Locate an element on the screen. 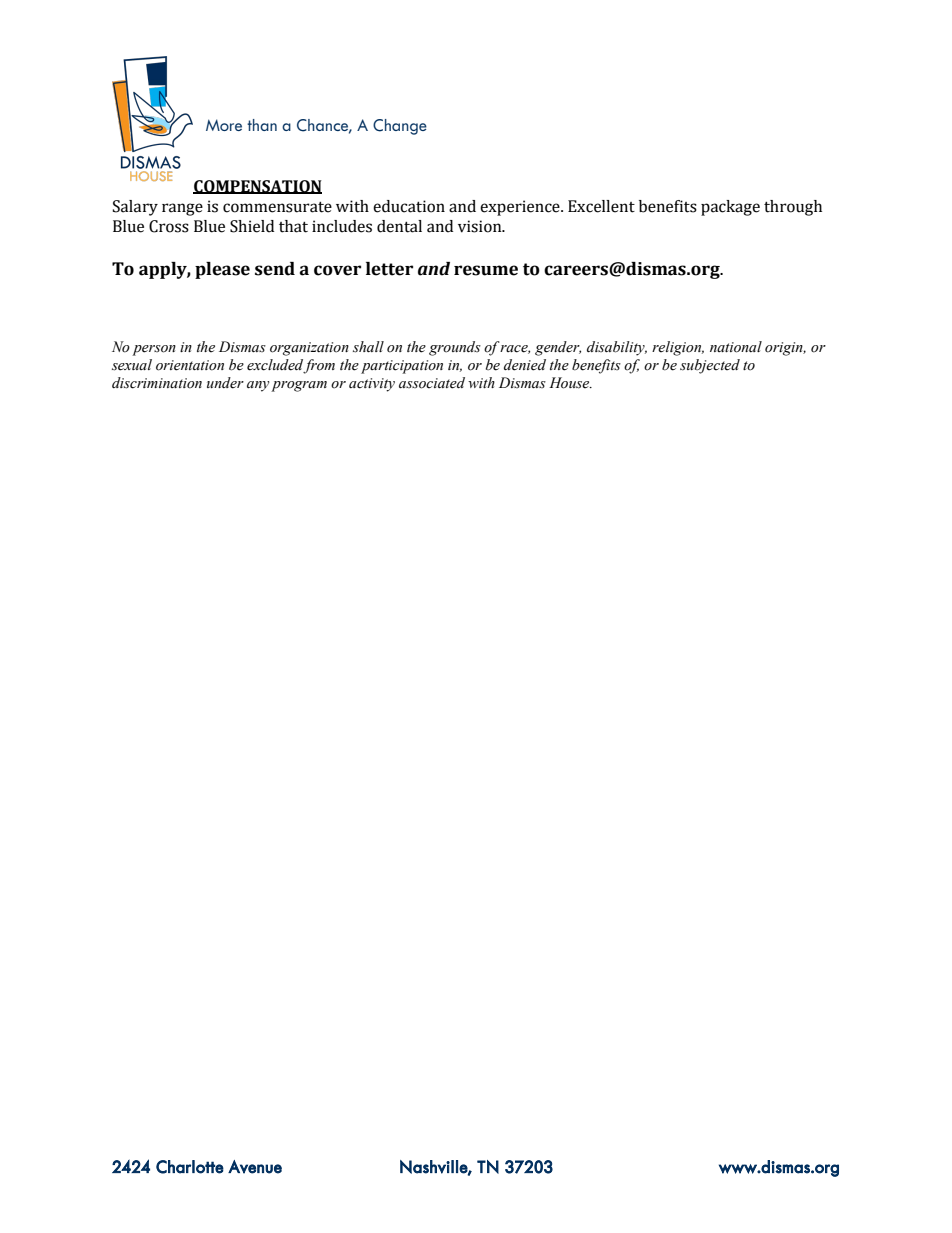  under is located at coordinates (225, 383).
